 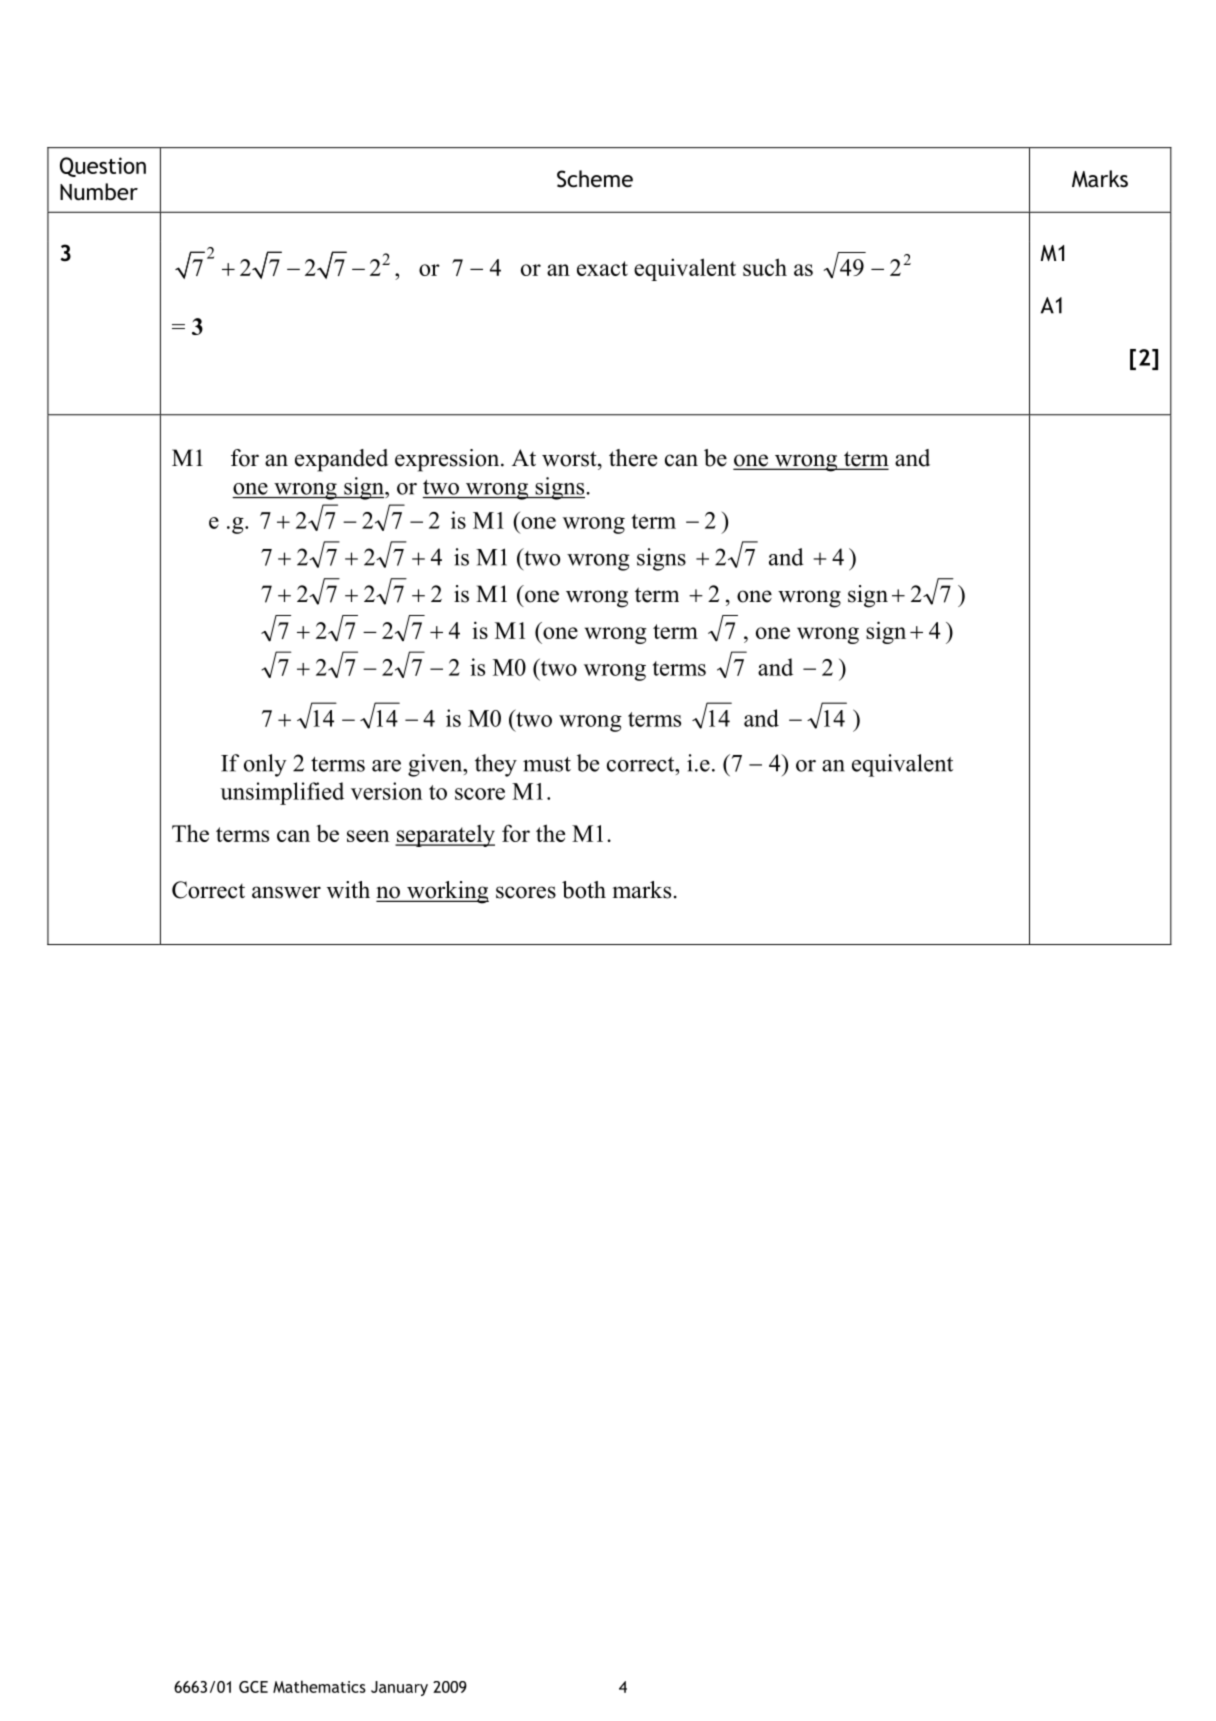 I want to click on Number, so click(x=99, y=192).
